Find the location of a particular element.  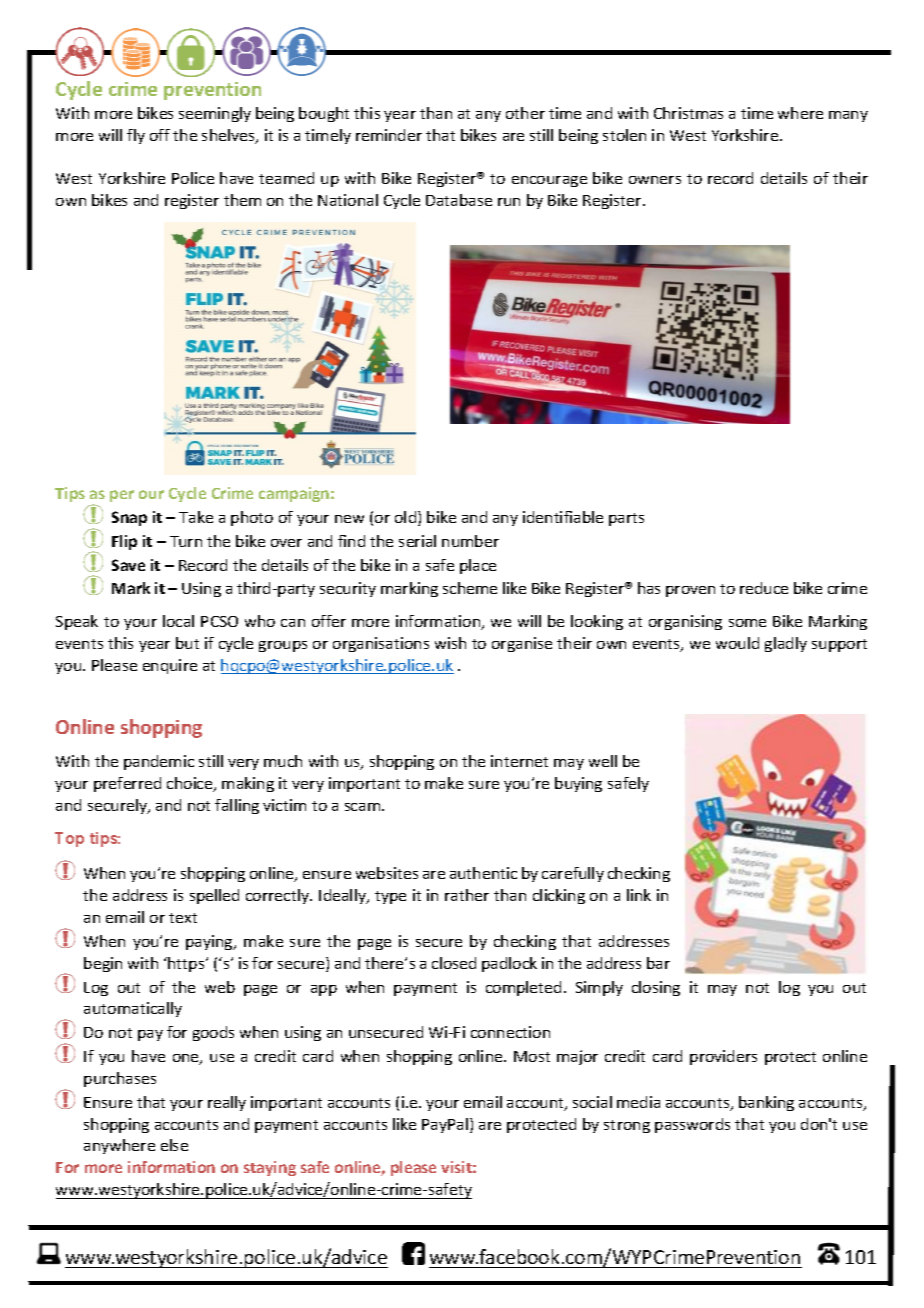

choice is located at coordinates (191, 784).
